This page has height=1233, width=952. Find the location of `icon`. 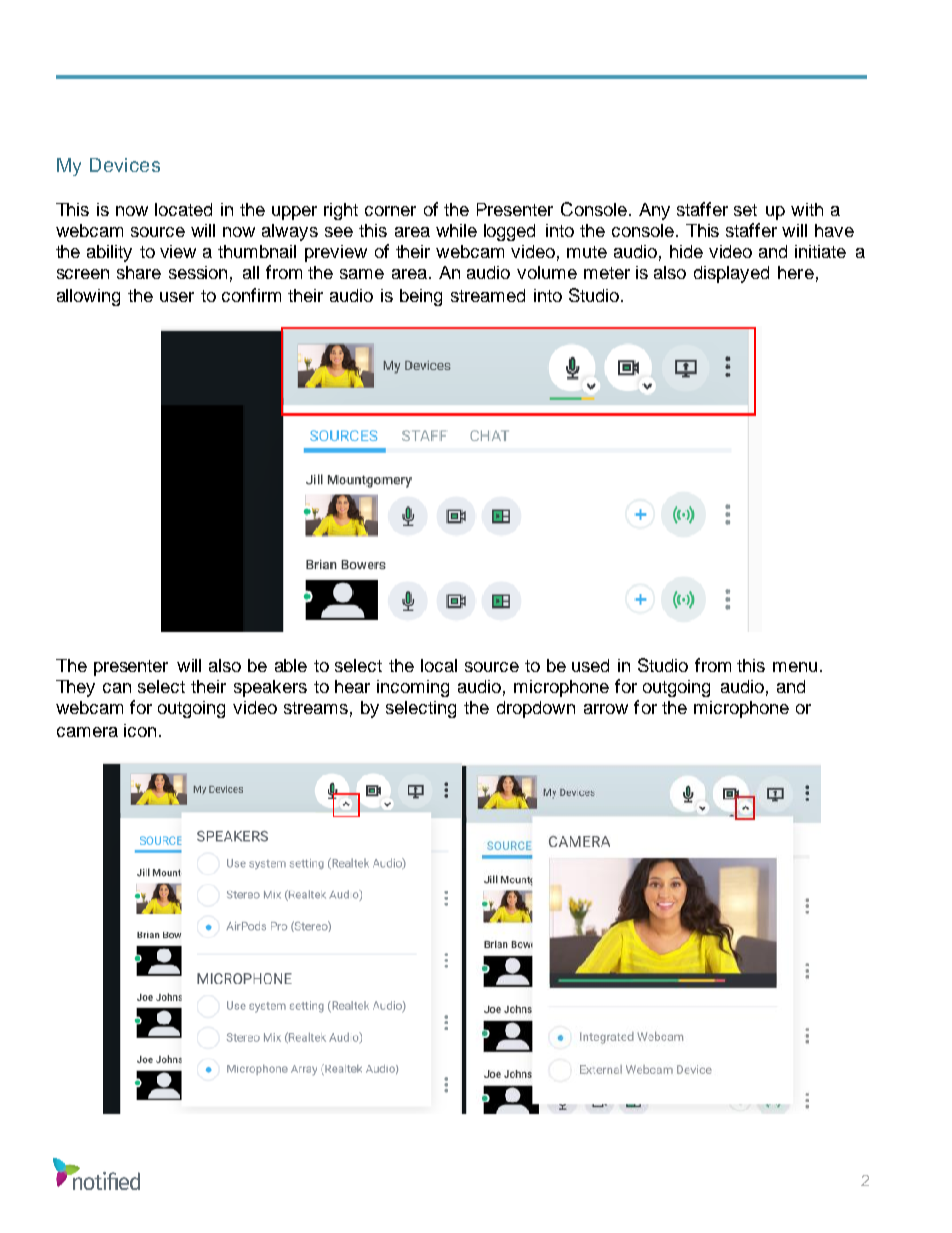

icon is located at coordinates (140, 730).
